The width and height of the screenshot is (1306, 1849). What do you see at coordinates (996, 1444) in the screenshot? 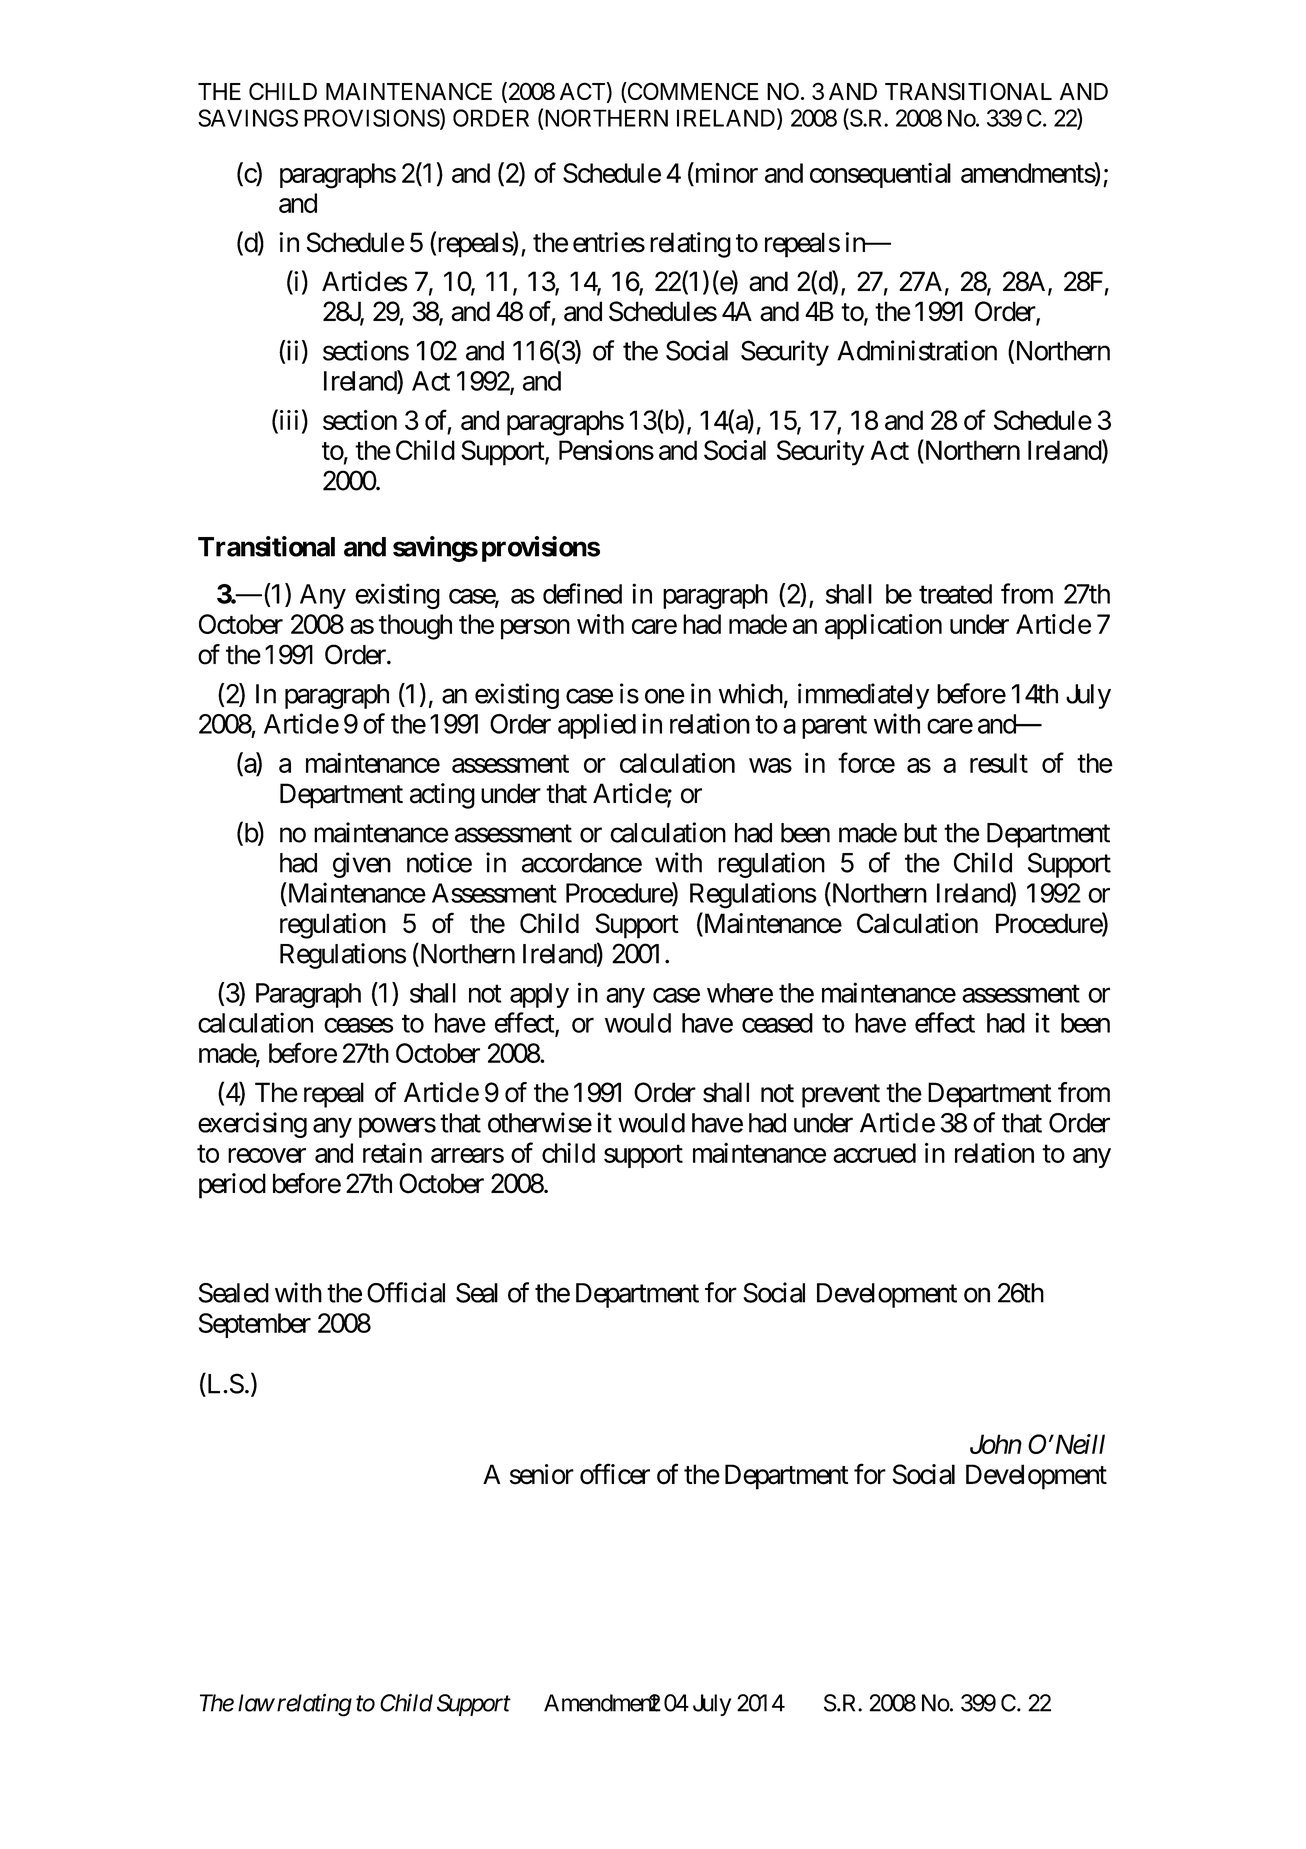
I see `John` at bounding box center [996, 1444].
